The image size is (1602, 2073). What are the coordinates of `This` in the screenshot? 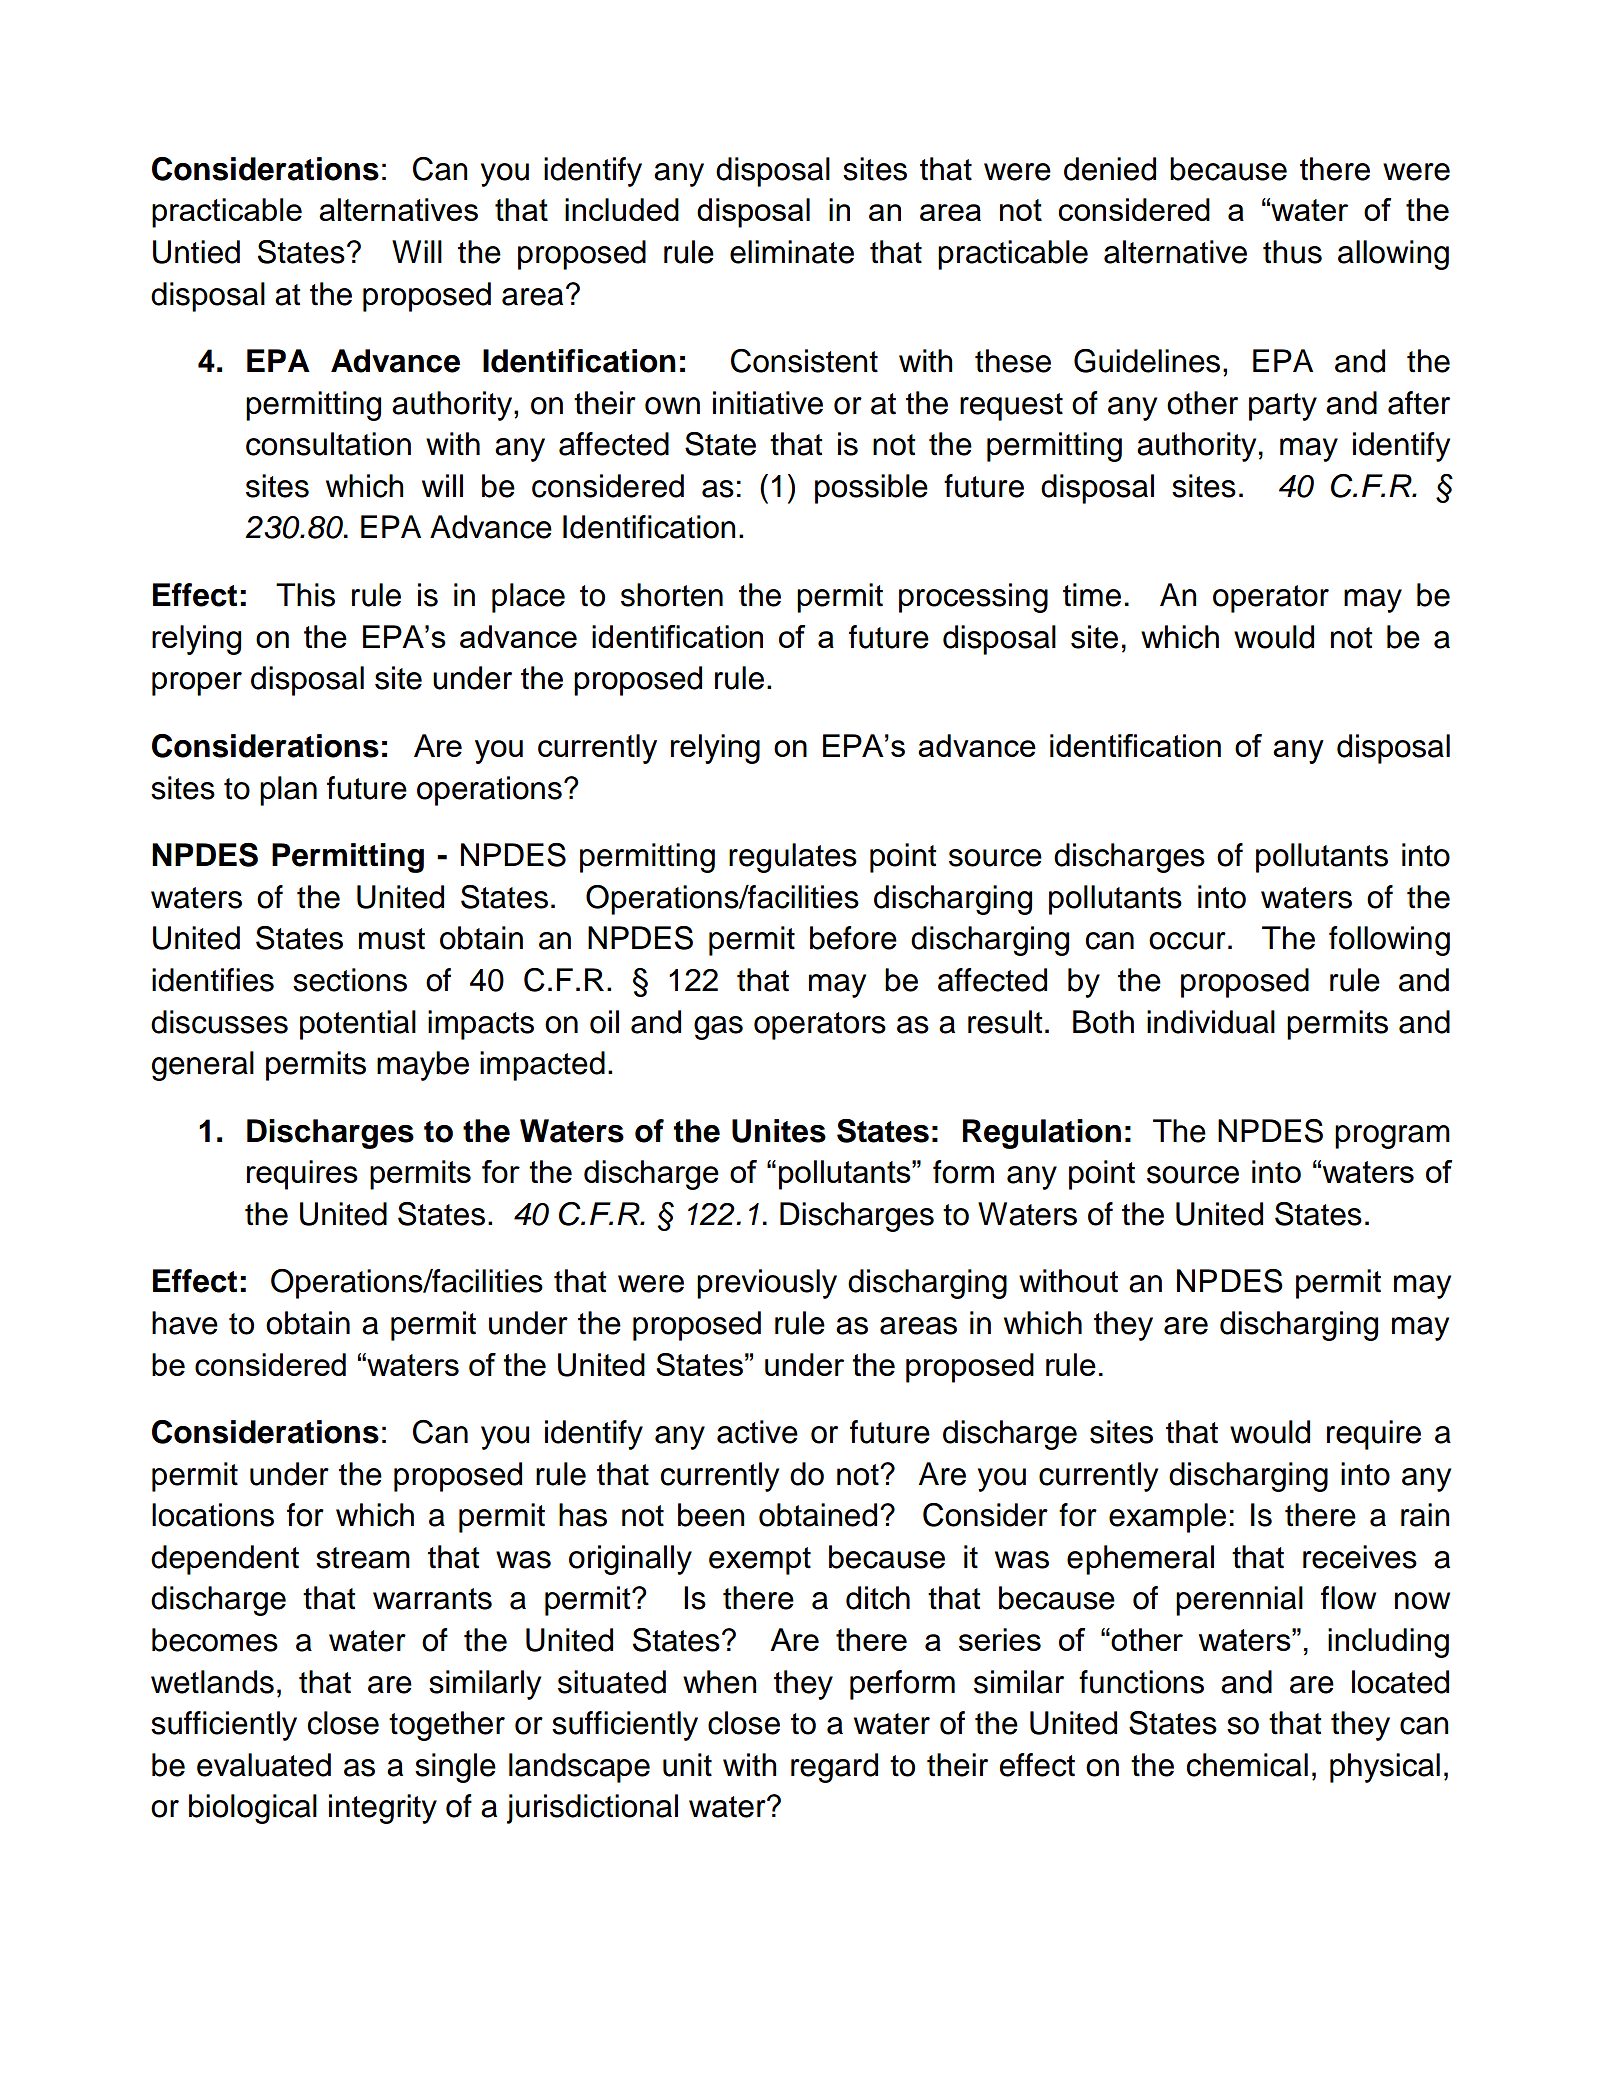 It's located at (305, 595).
